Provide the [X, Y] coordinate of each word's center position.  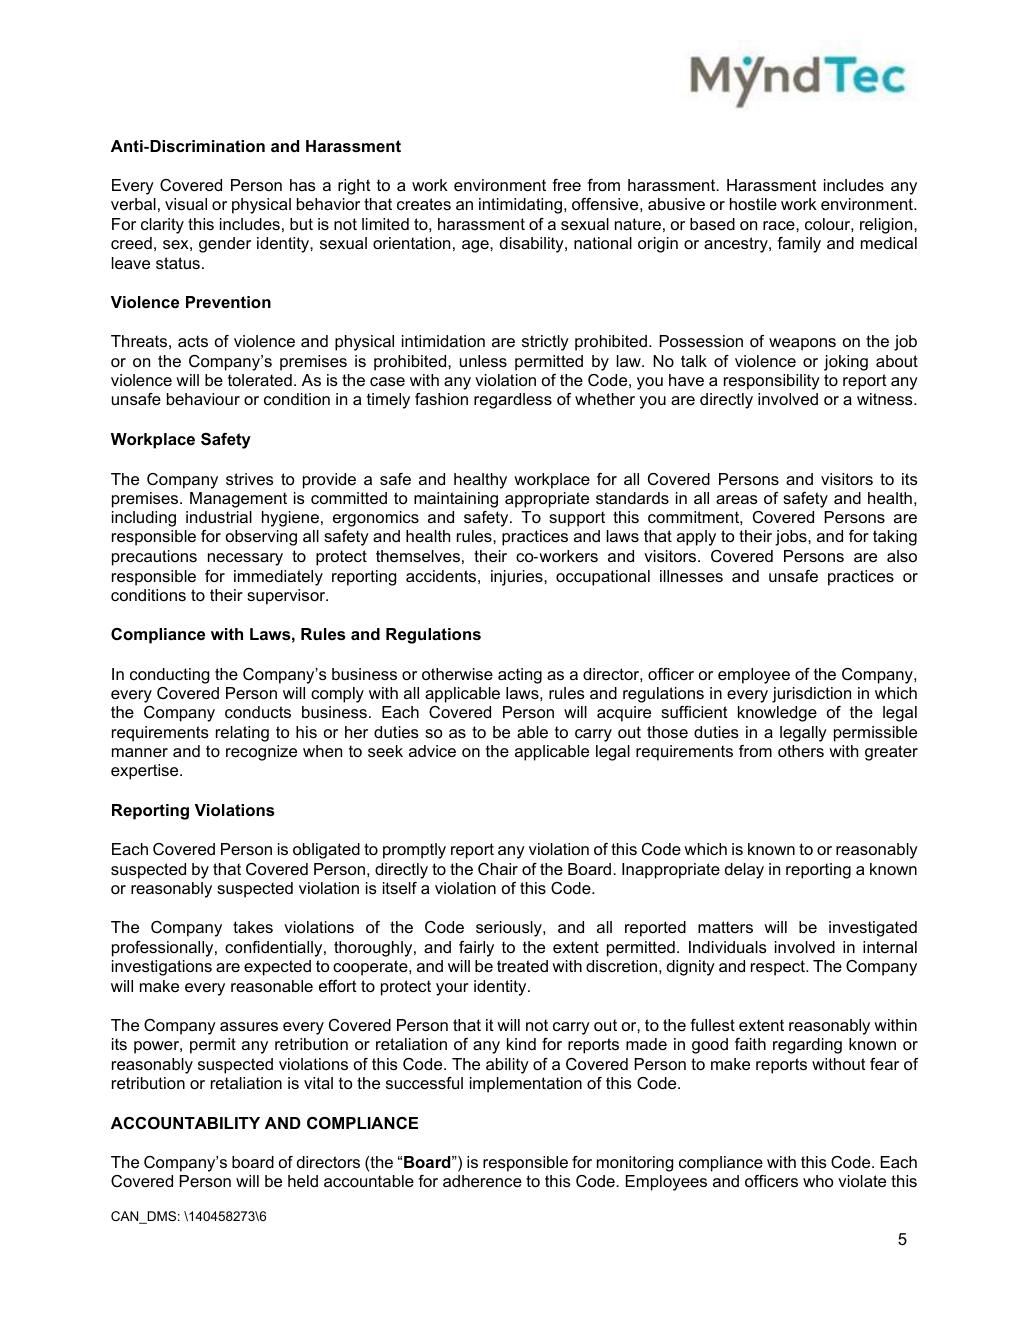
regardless [513, 401]
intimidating [520, 206]
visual [186, 204]
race [780, 225]
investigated [873, 929]
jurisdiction [811, 695]
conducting [169, 676]
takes [253, 927]
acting [520, 676]
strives [250, 479]
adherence [482, 1181]
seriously [510, 929]
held [303, 1181]
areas [737, 499]
